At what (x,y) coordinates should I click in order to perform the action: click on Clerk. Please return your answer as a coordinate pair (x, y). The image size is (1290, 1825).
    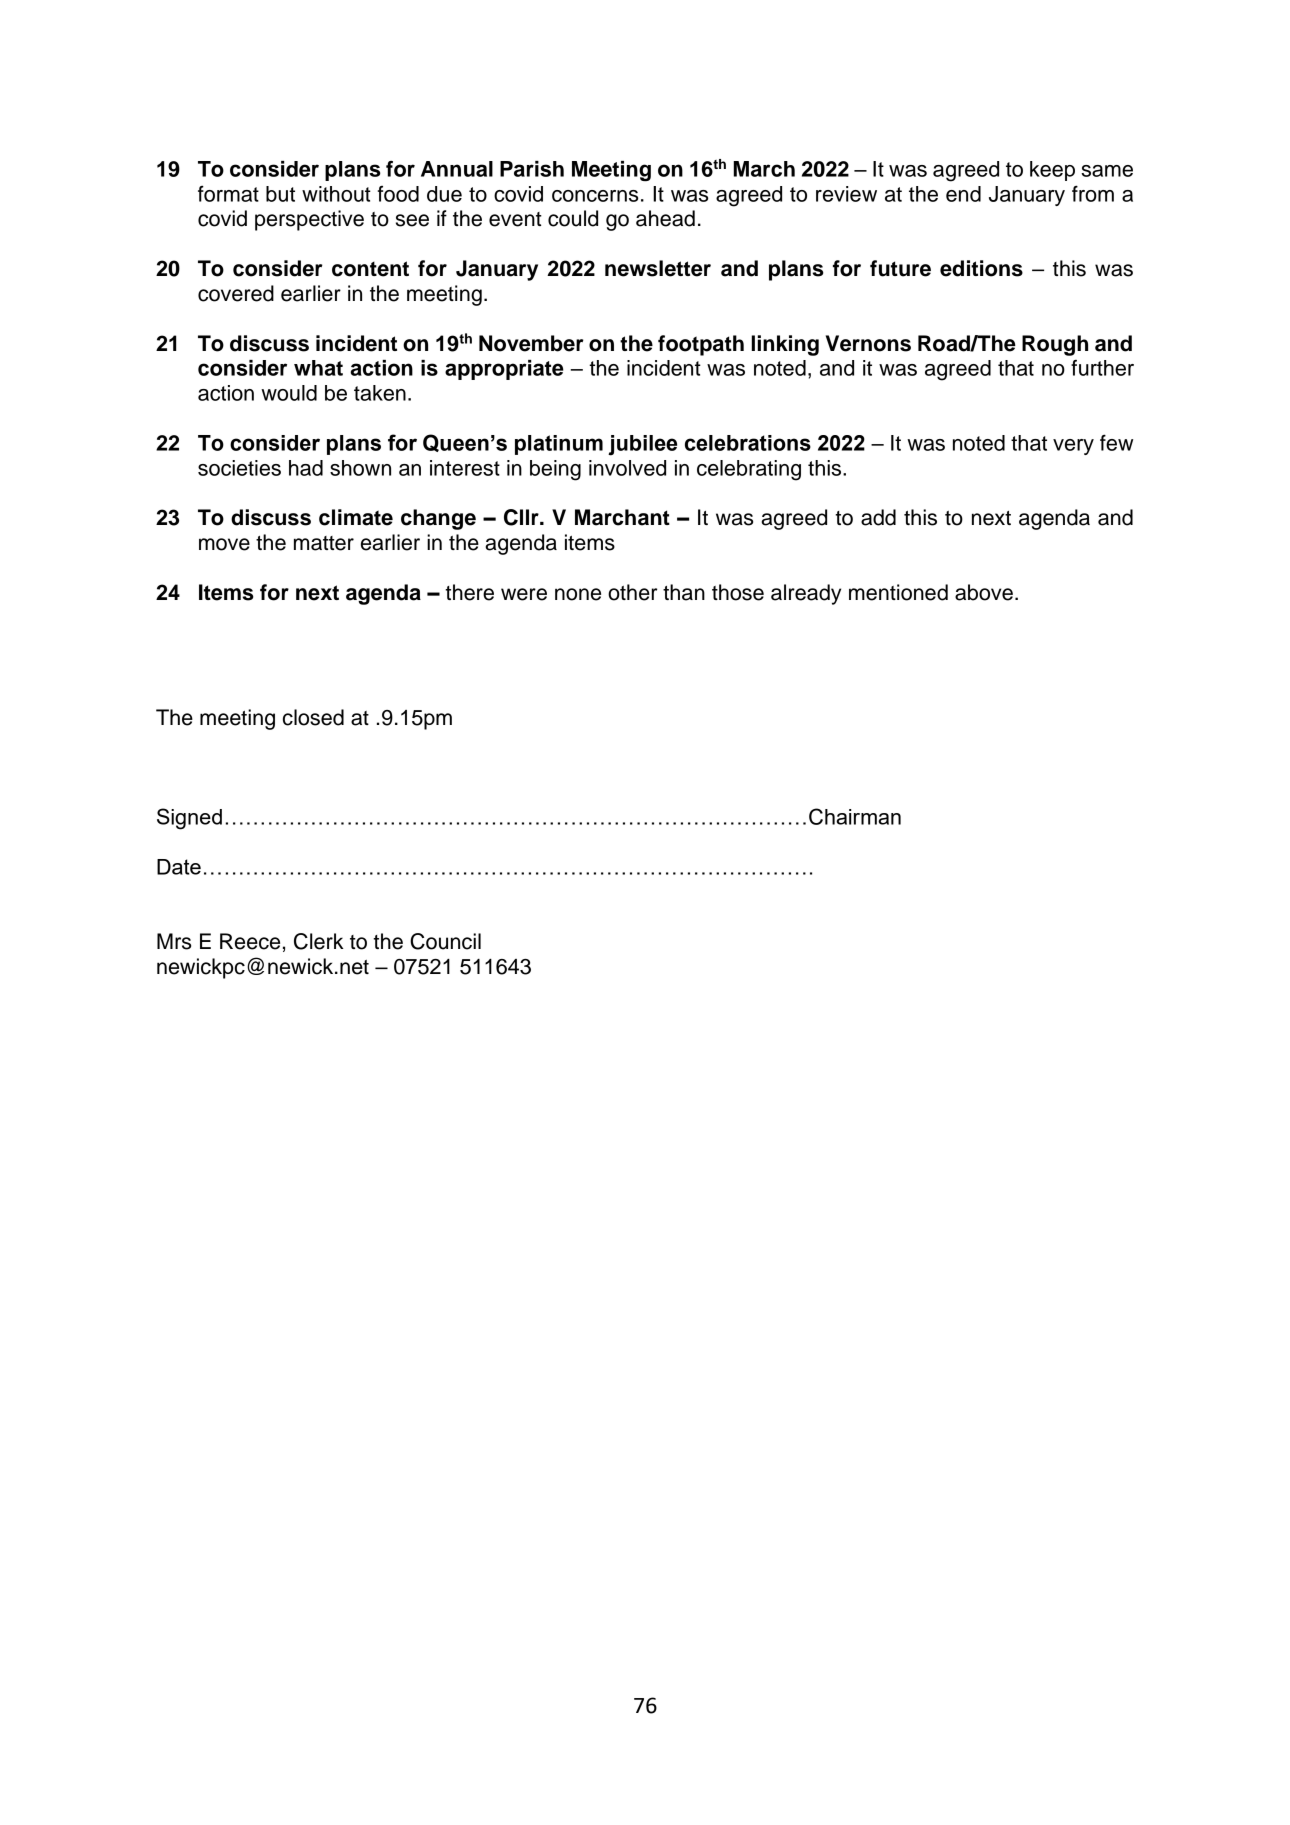
    Looking at the image, I should click on (319, 941).
